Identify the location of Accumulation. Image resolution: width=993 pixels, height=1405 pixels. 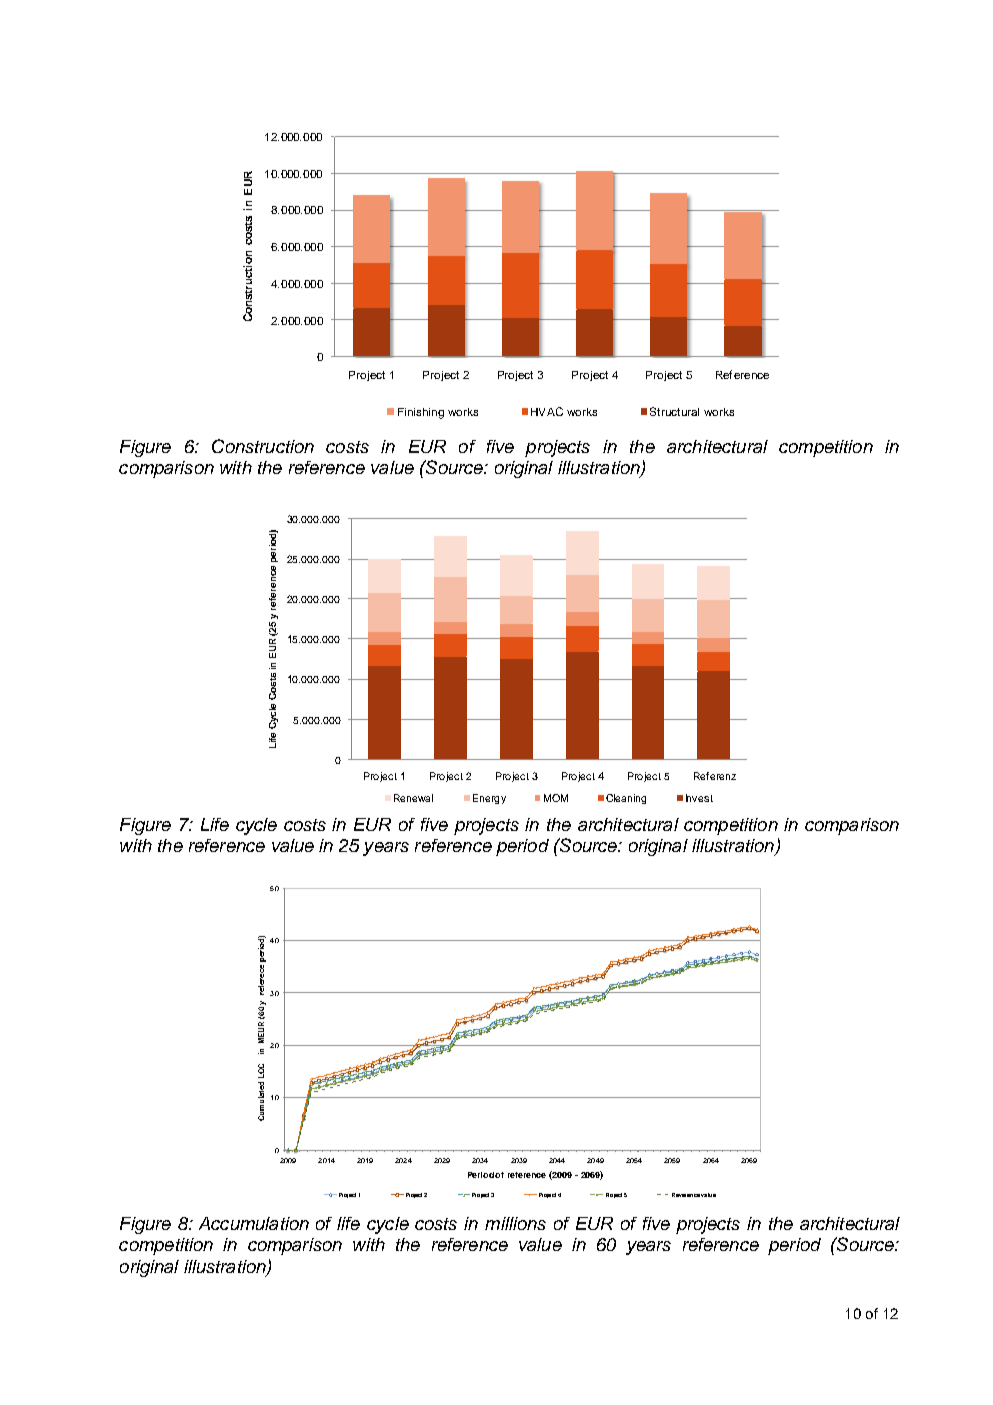
(254, 1223).
